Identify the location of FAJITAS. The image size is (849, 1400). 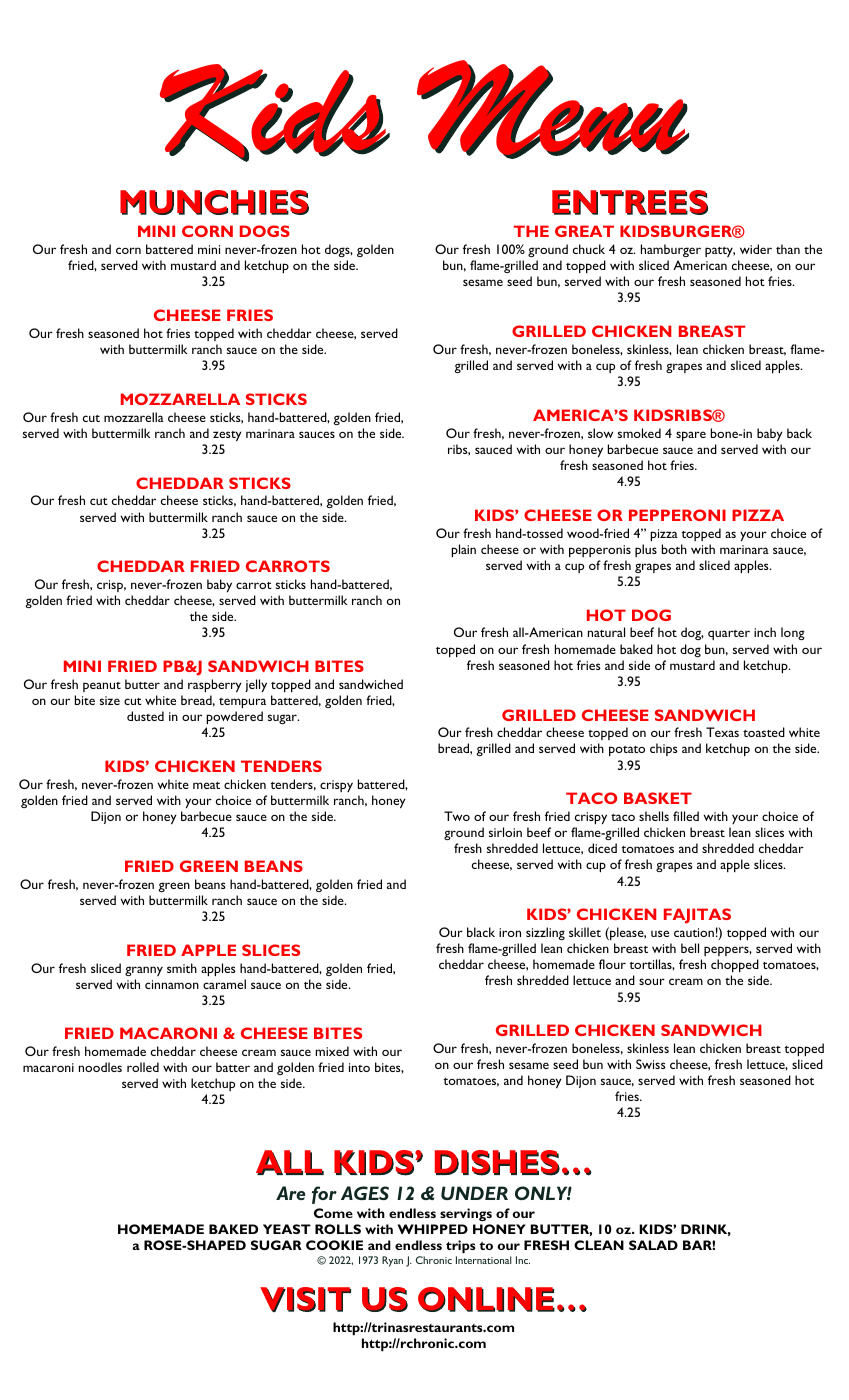
(697, 916).
